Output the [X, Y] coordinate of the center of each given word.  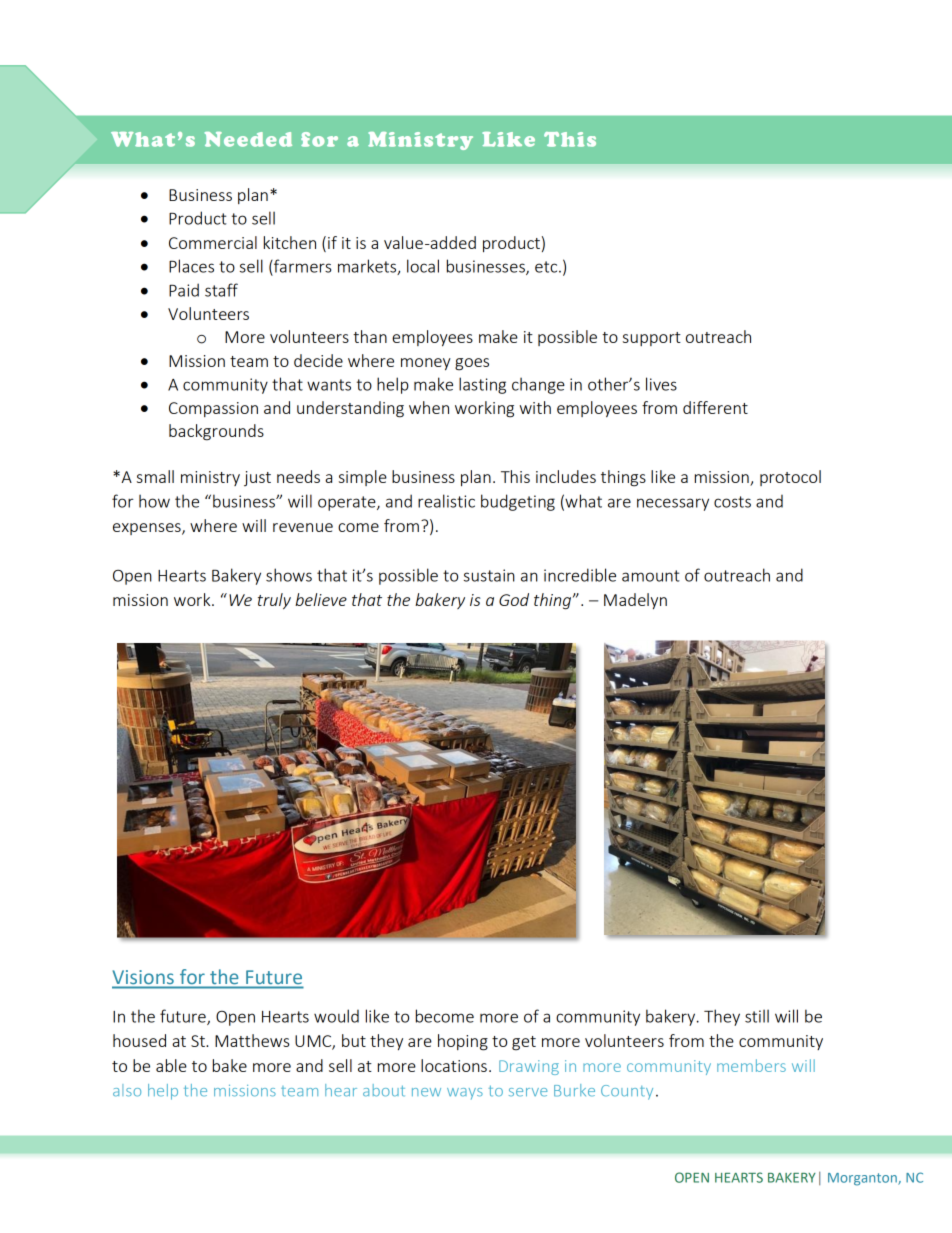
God [514, 599]
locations [454, 1065]
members [751, 1065]
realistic [446, 501]
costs [732, 502]
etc [547, 267]
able [171, 1065]
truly [274, 601]
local [423, 266]
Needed [248, 139]
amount [651, 576]
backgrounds [216, 432]
